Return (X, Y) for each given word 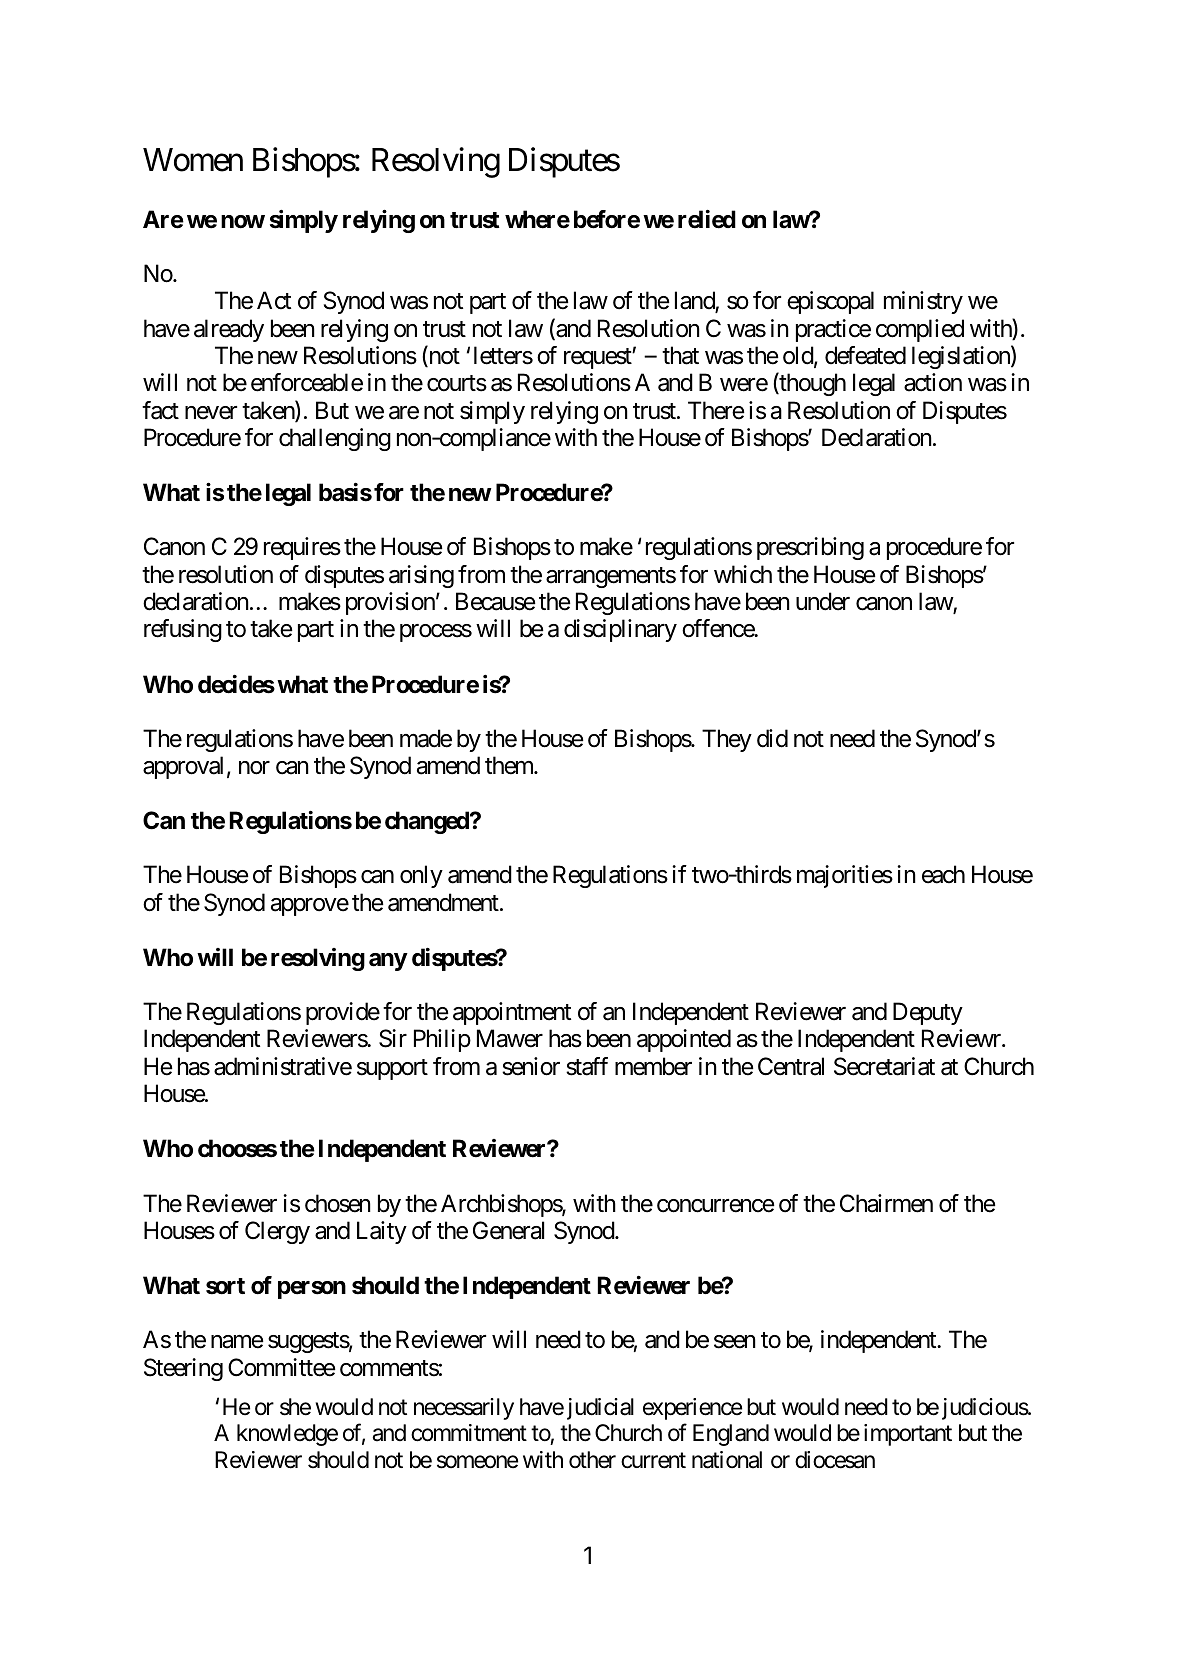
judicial (600, 1409)
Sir (393, 1038)
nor (254, 768)
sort (225, 1286)
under (823, 601)
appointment (512, 1013)
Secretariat (884, 1066)
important (908, 1435)
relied (707, 219)
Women (193, 160)
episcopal (830, 302)
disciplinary (620, 630)
